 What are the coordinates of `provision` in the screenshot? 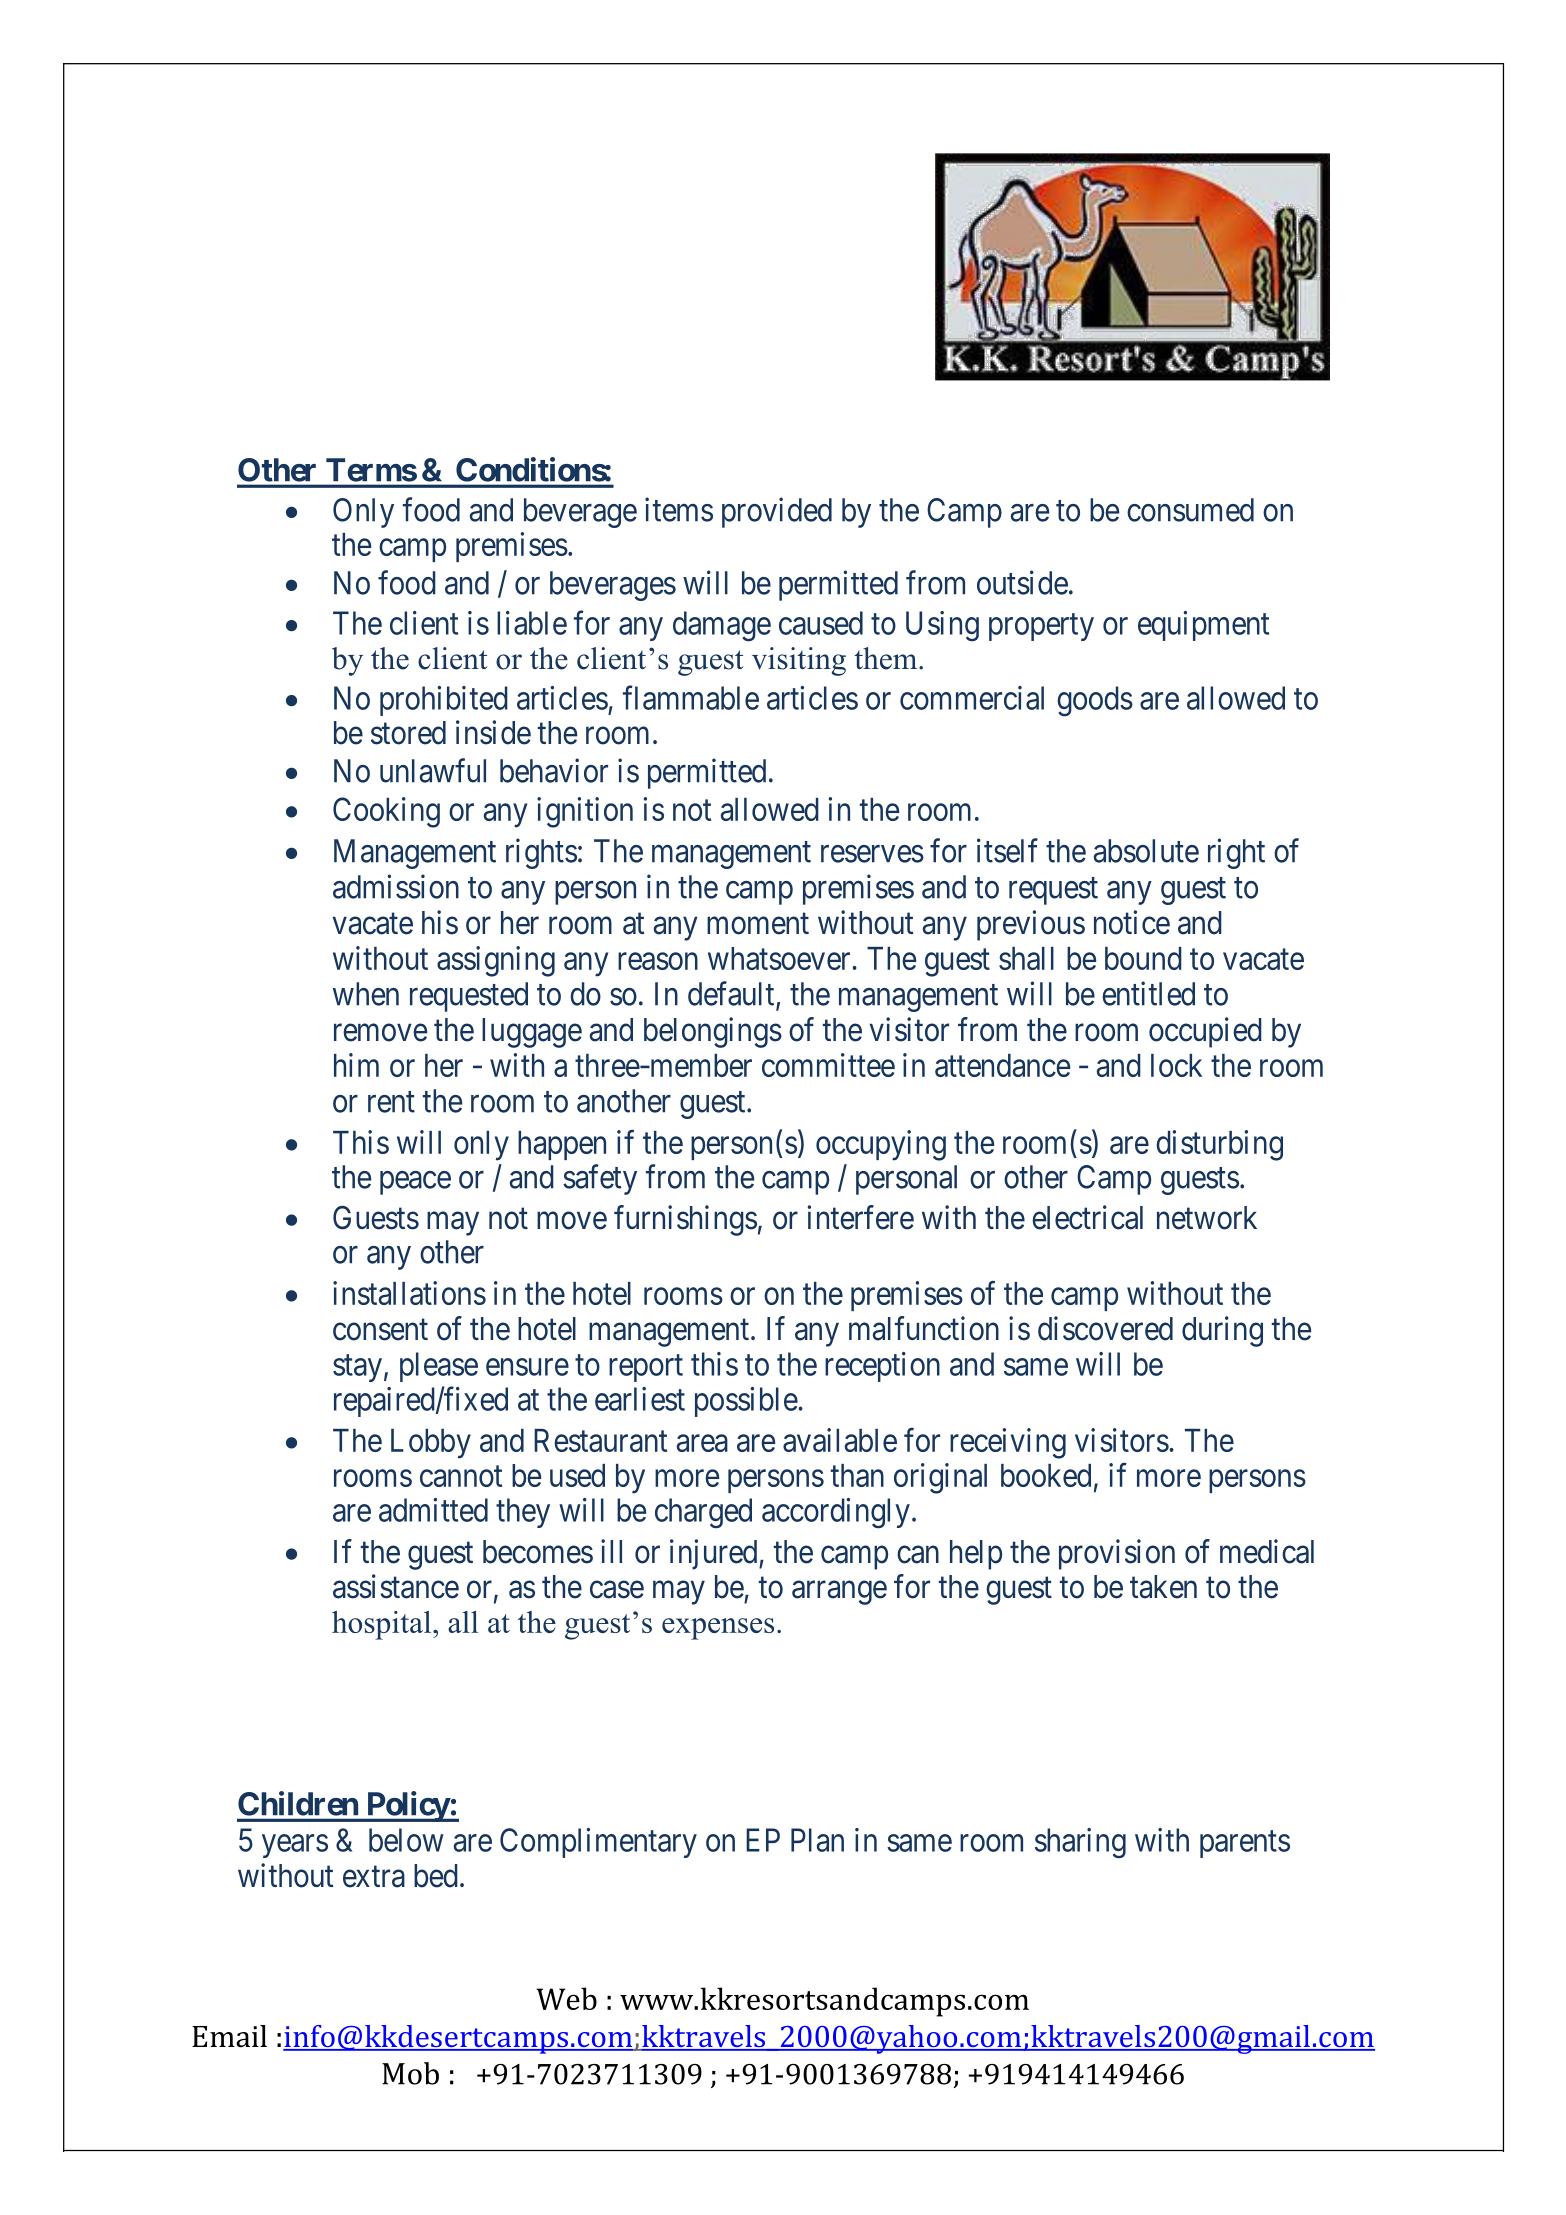 It's located at (1117, 1554).
